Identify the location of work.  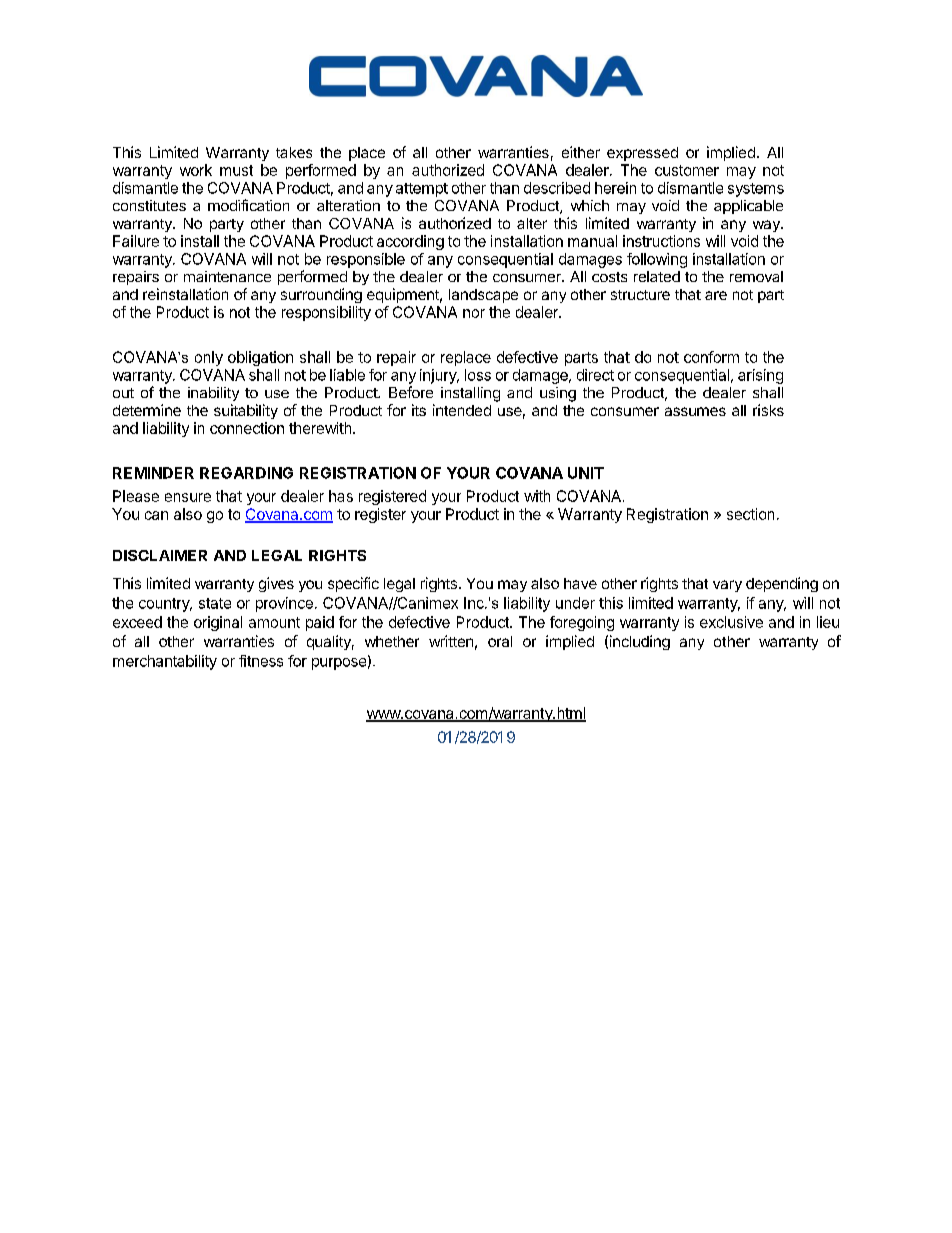
(196, 170).
